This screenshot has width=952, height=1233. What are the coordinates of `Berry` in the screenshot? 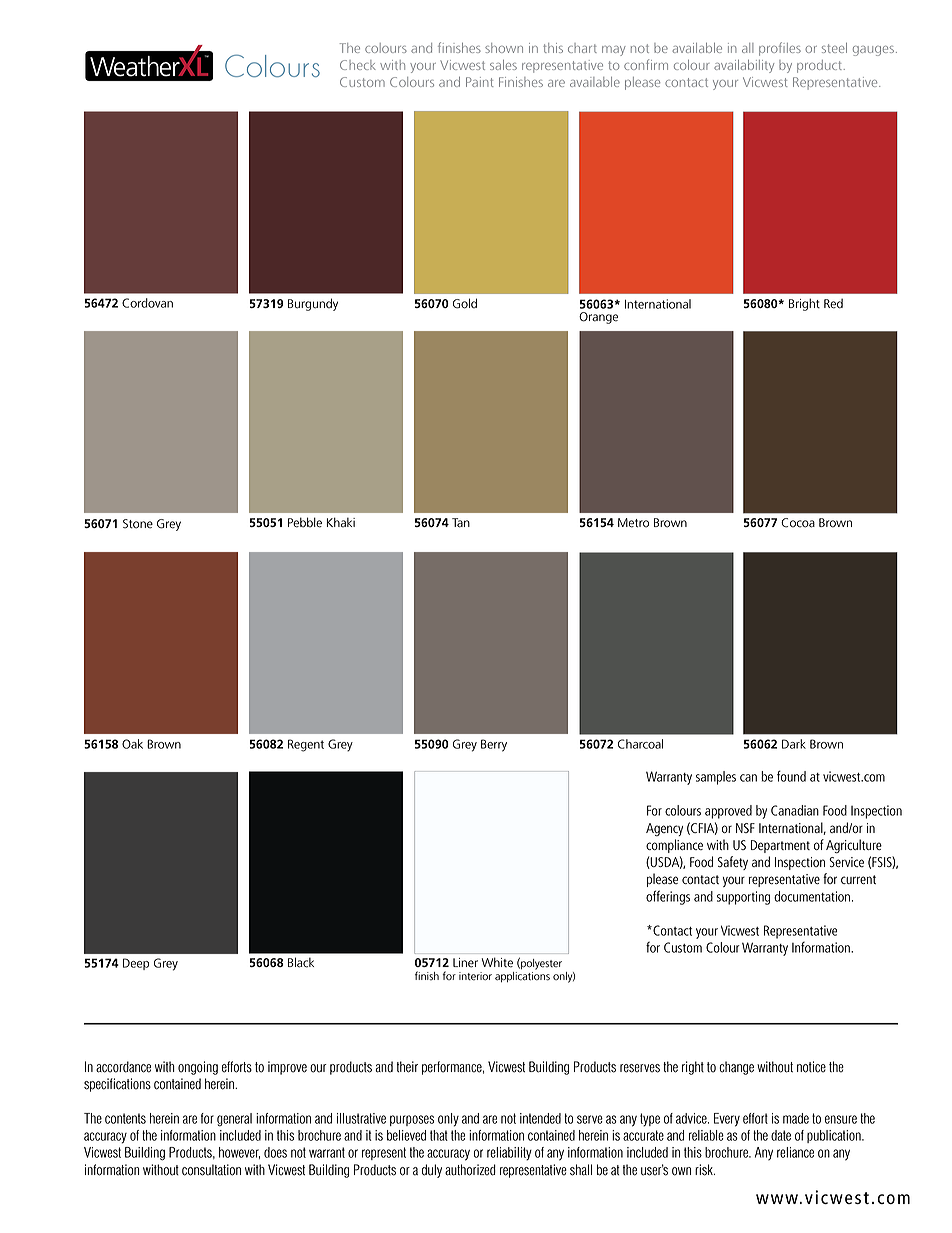 It's located at (494, 745).
